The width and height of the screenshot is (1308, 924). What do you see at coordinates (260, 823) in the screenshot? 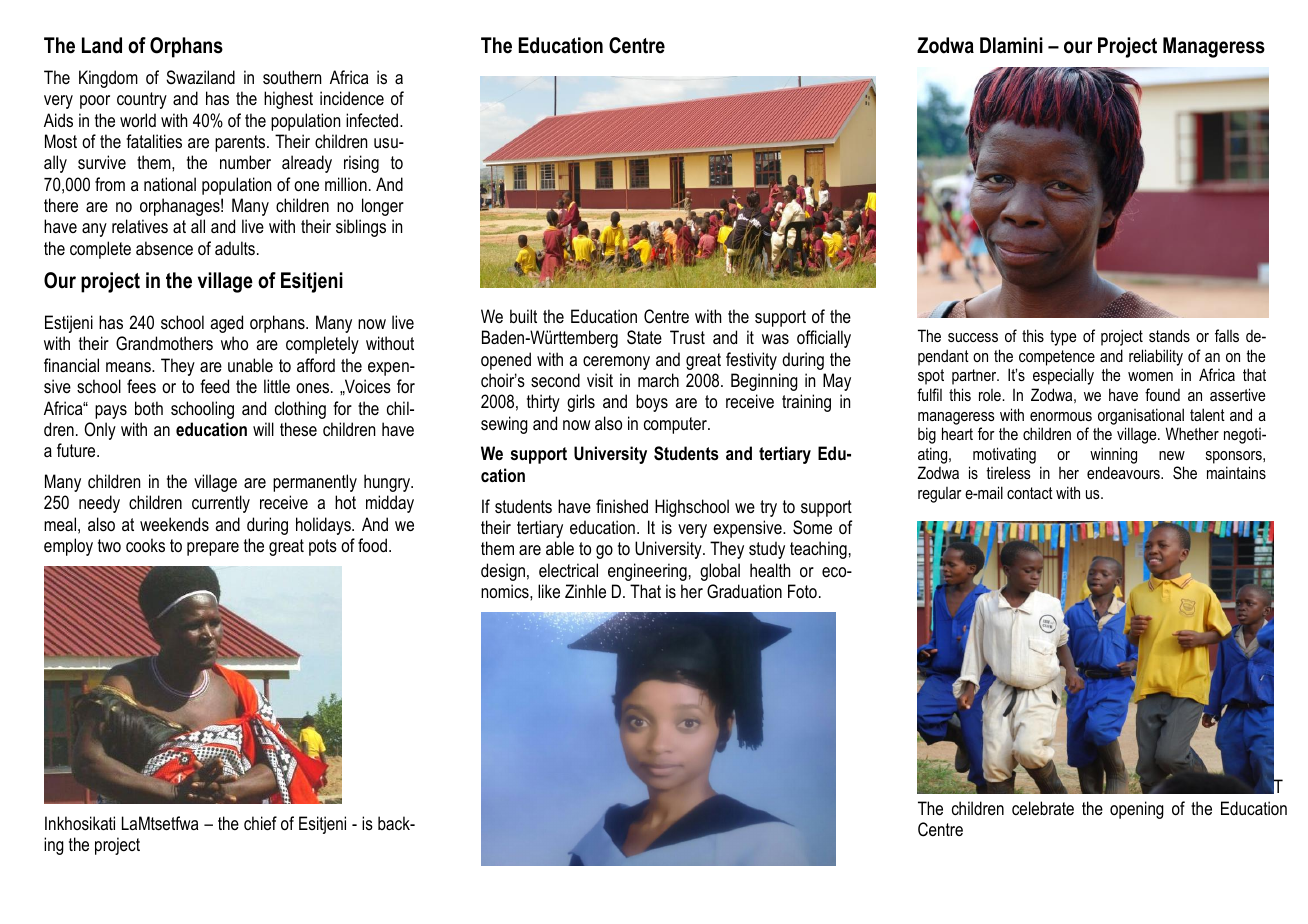
I see `chief` at bounding box center [260, 823].
